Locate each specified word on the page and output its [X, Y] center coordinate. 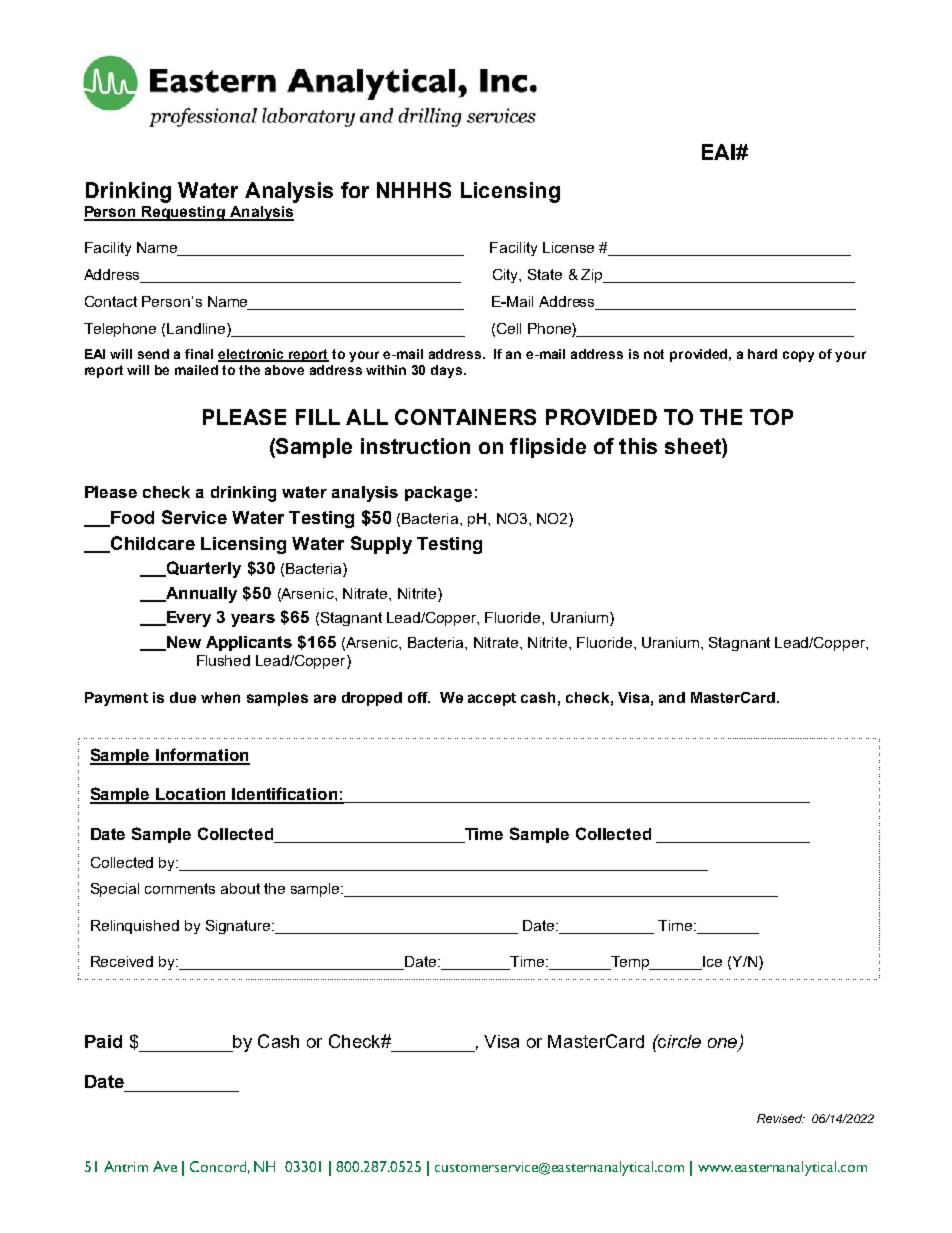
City [507, 276]
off [419, 697]
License [568, 247]
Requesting [183, 213]
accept [492, 699]
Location [191, 795]
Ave [165, 1166]
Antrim [126, 1166]
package [438, 494]
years [253, 620]
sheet [694, 446]
